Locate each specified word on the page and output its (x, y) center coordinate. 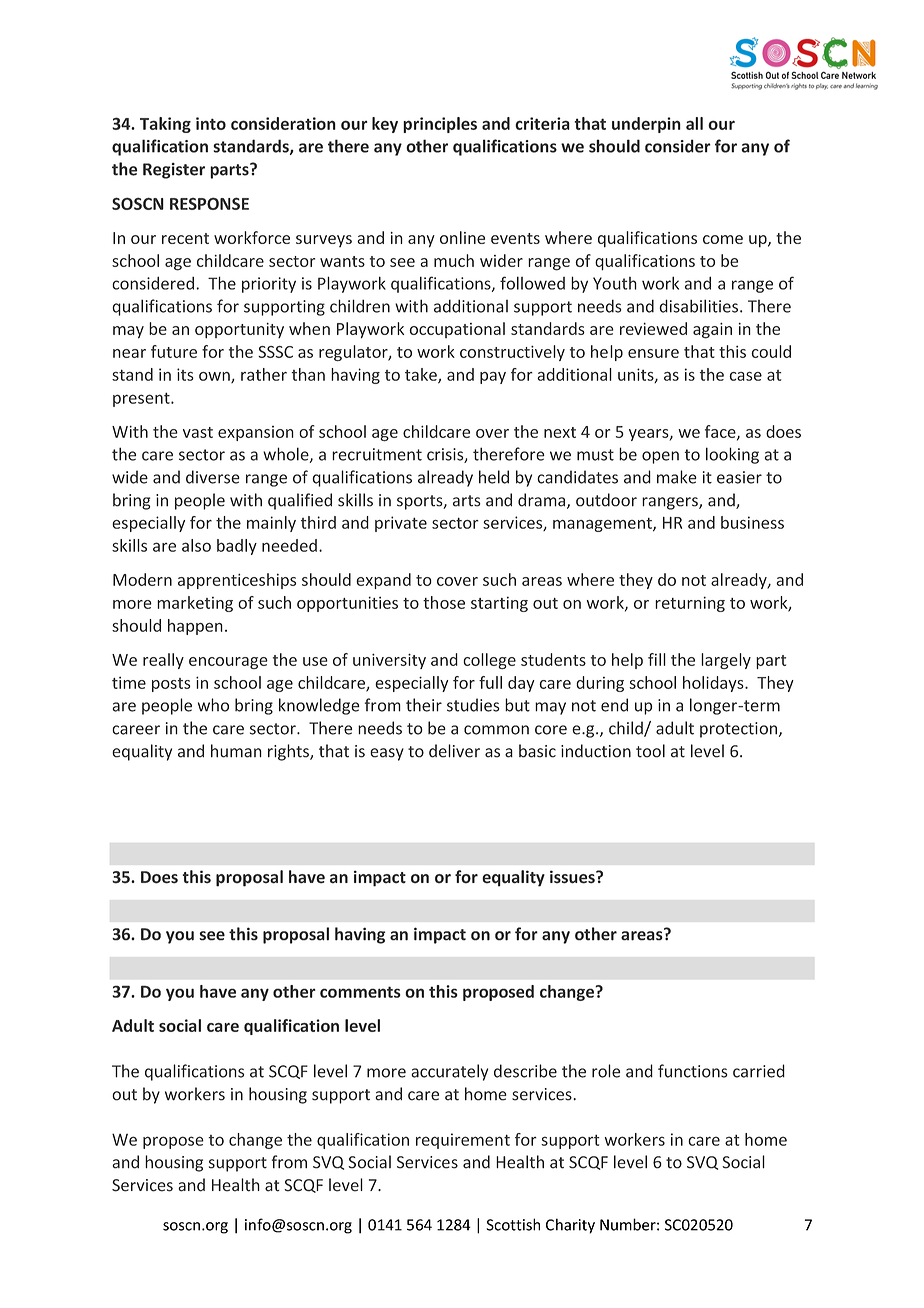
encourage (228, 663)
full (490, 682)
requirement (463, 1141)
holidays (714, 684)
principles (440, 125)
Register (174, 171)
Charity (570, 1226)
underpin (646, 125)
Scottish (513, 1224)
